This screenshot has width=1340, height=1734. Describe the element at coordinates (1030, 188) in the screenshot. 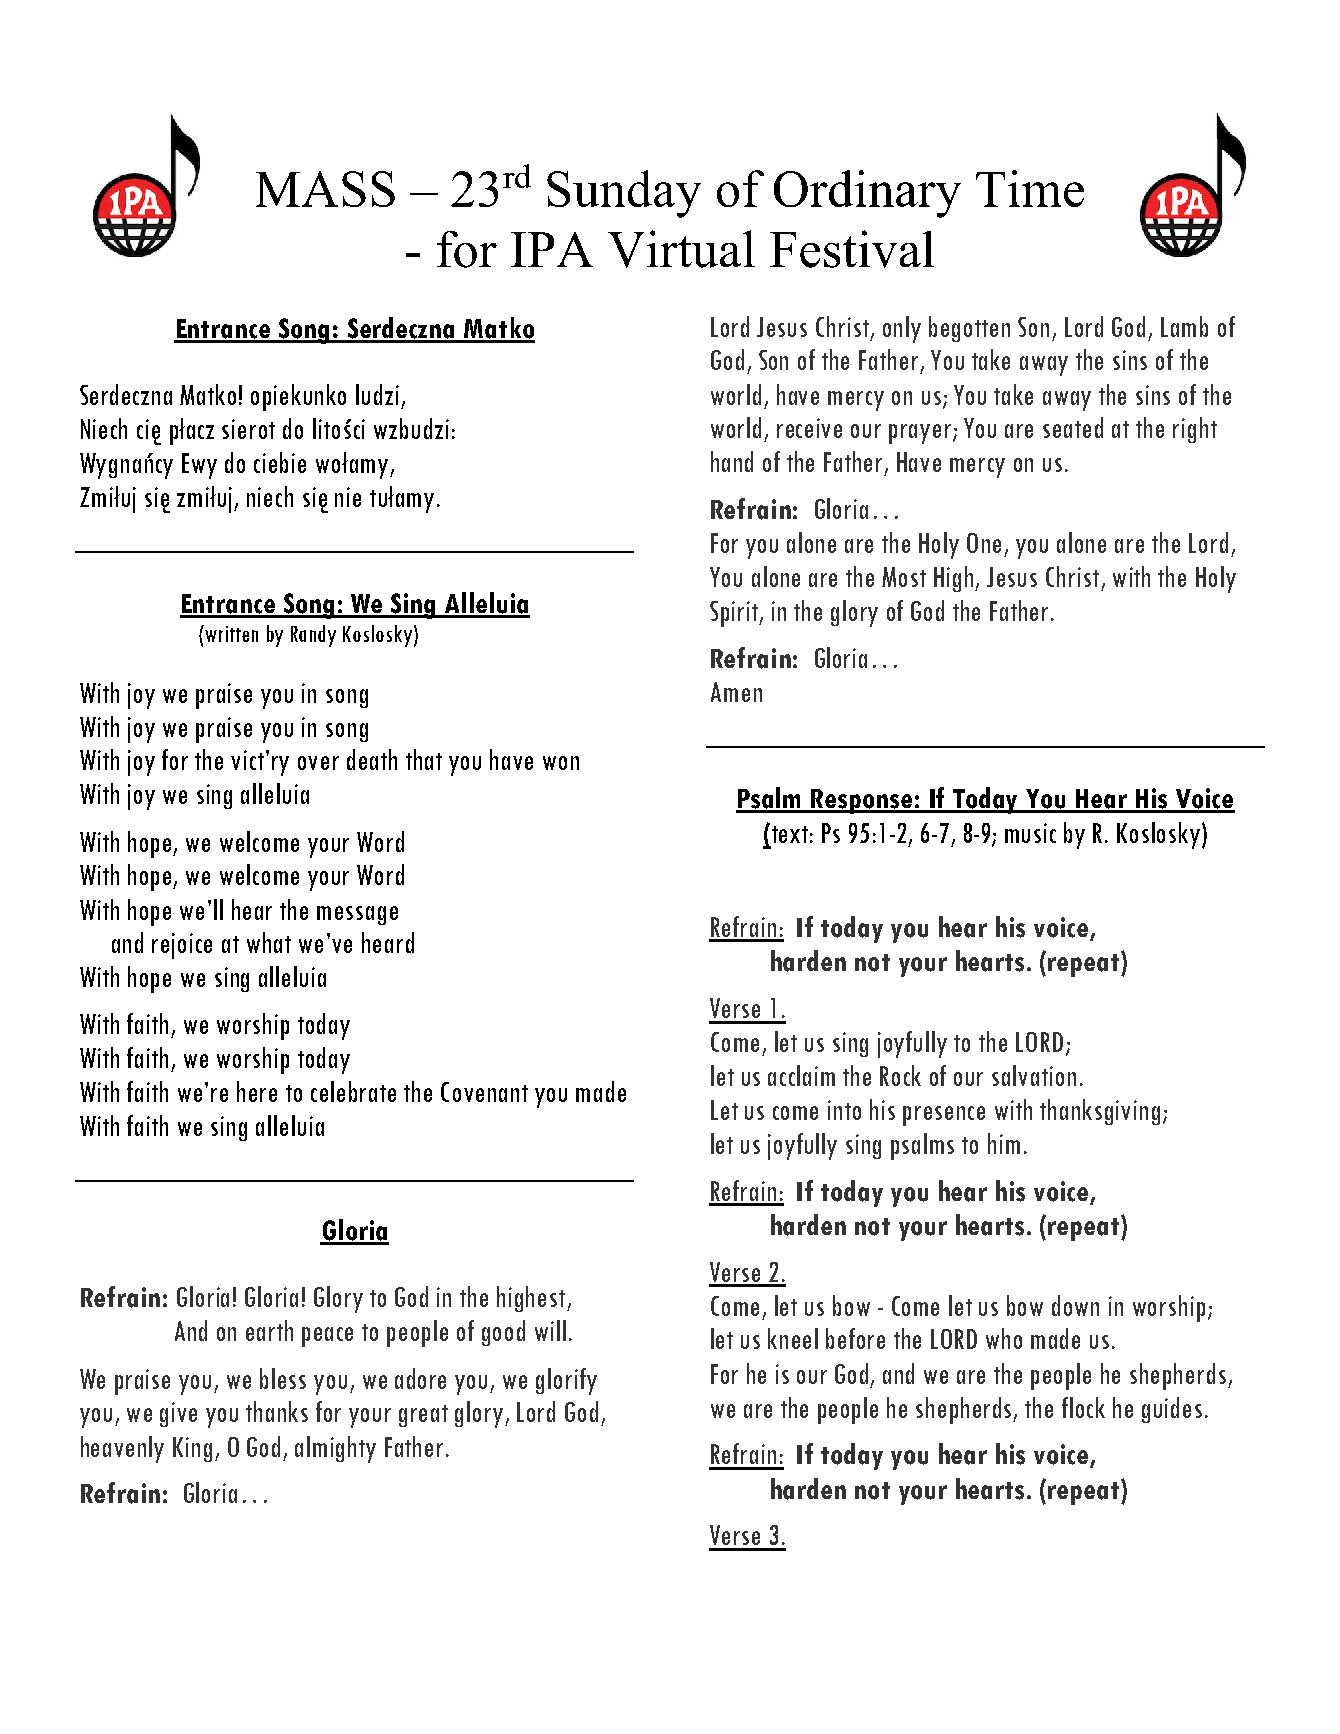

I see `Time` at that location.
